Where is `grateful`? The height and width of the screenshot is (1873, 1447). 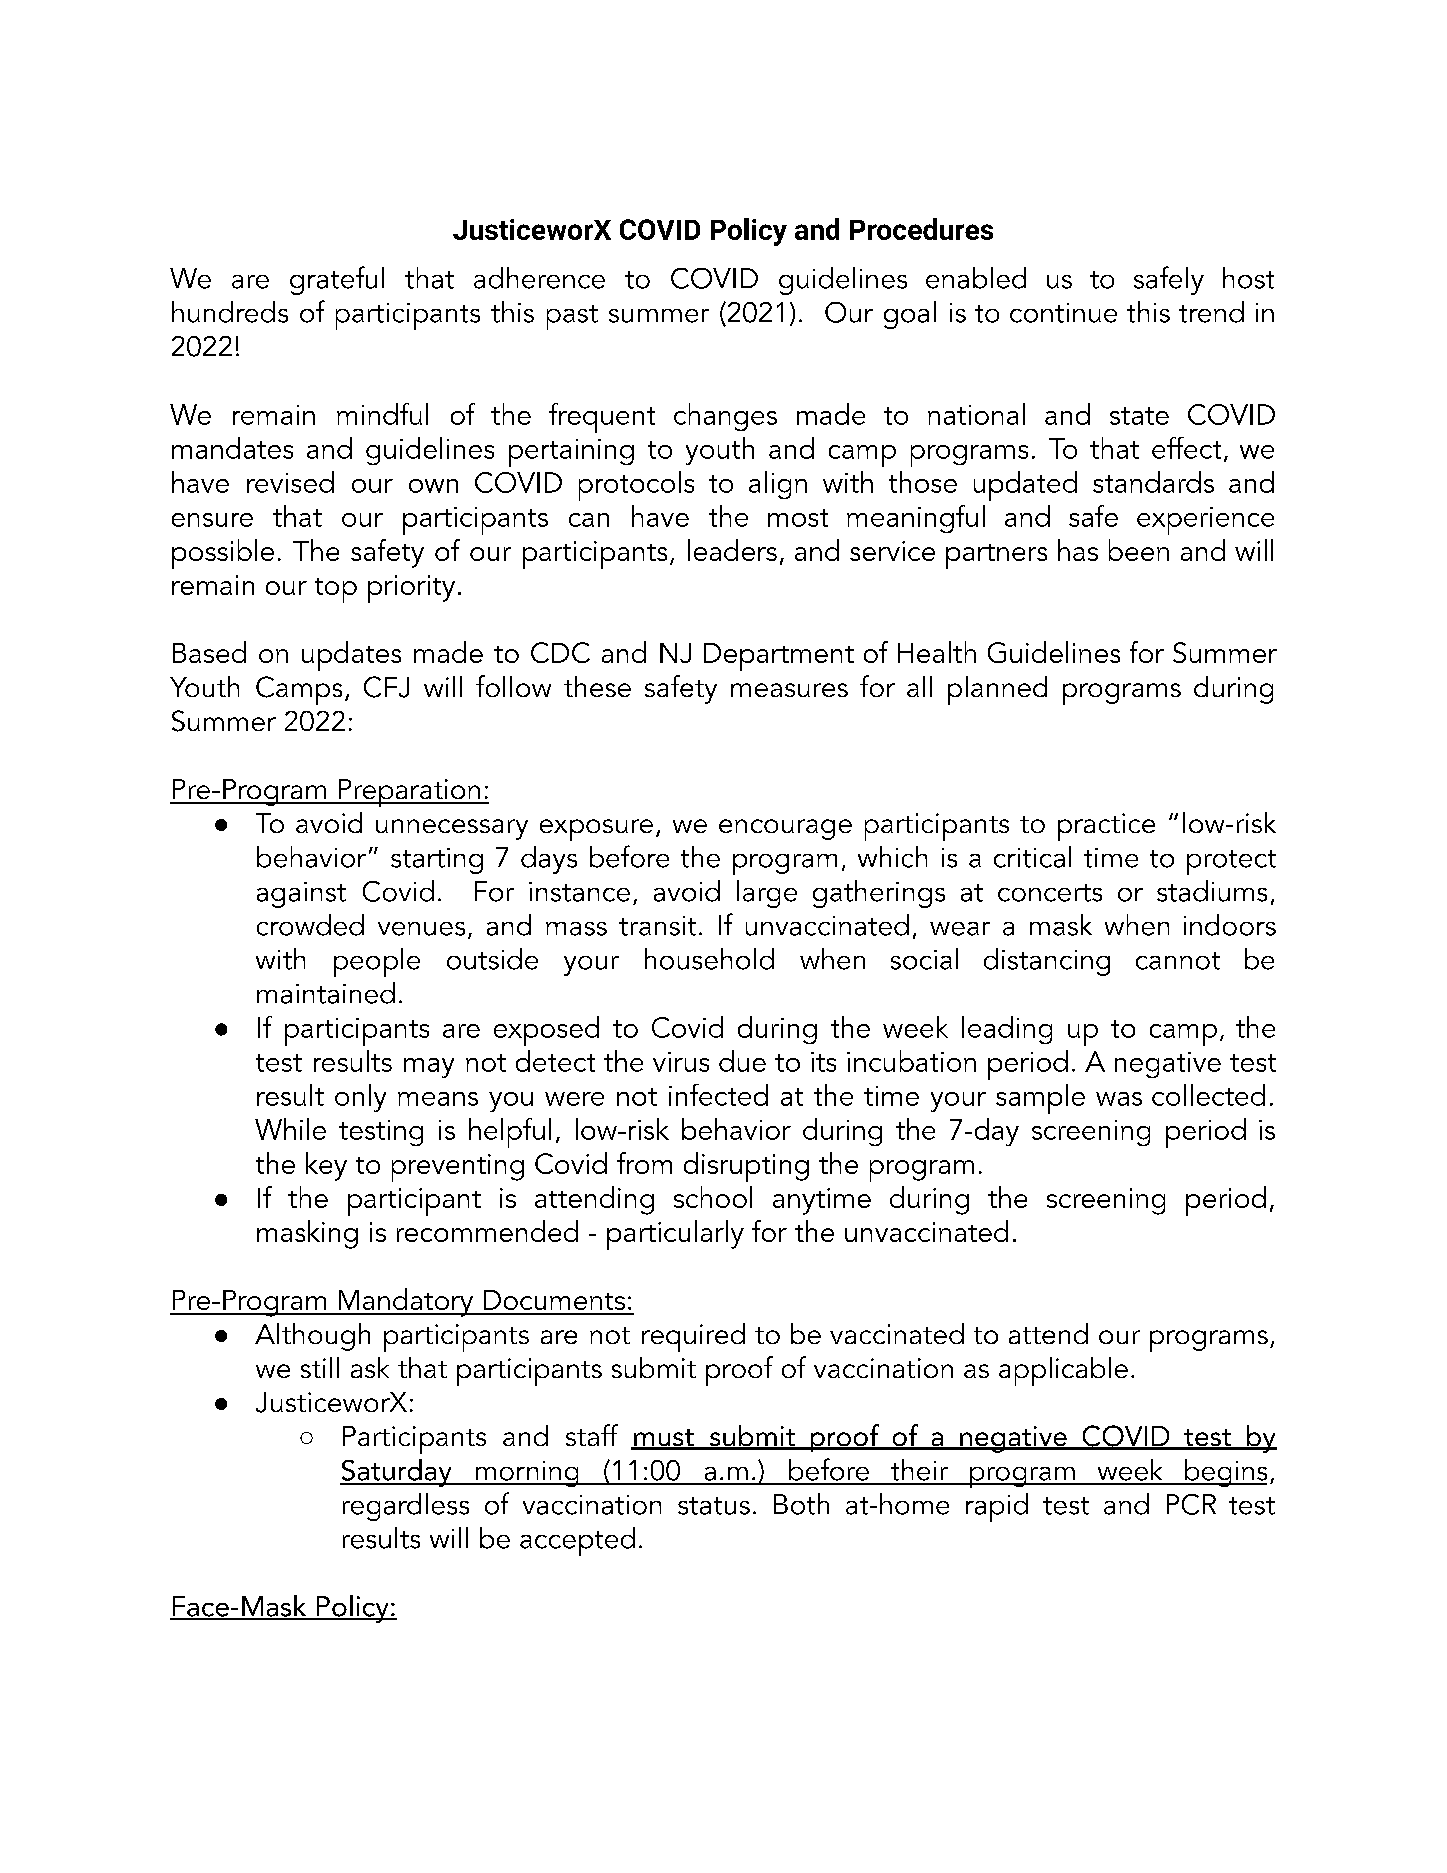
grateful is located at coordinates (337, 280).
